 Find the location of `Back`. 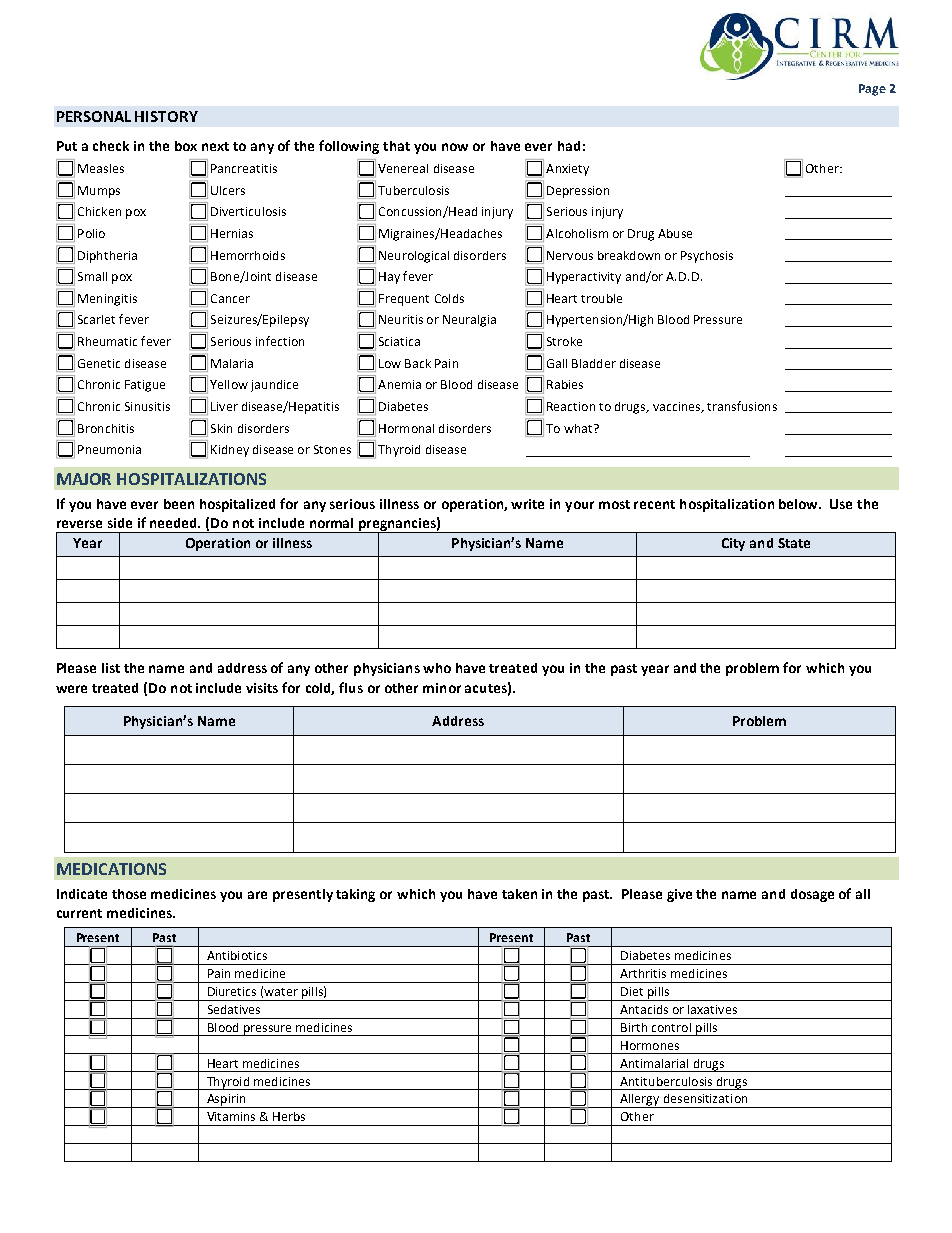

Back is located at coordinates (418, 363).
